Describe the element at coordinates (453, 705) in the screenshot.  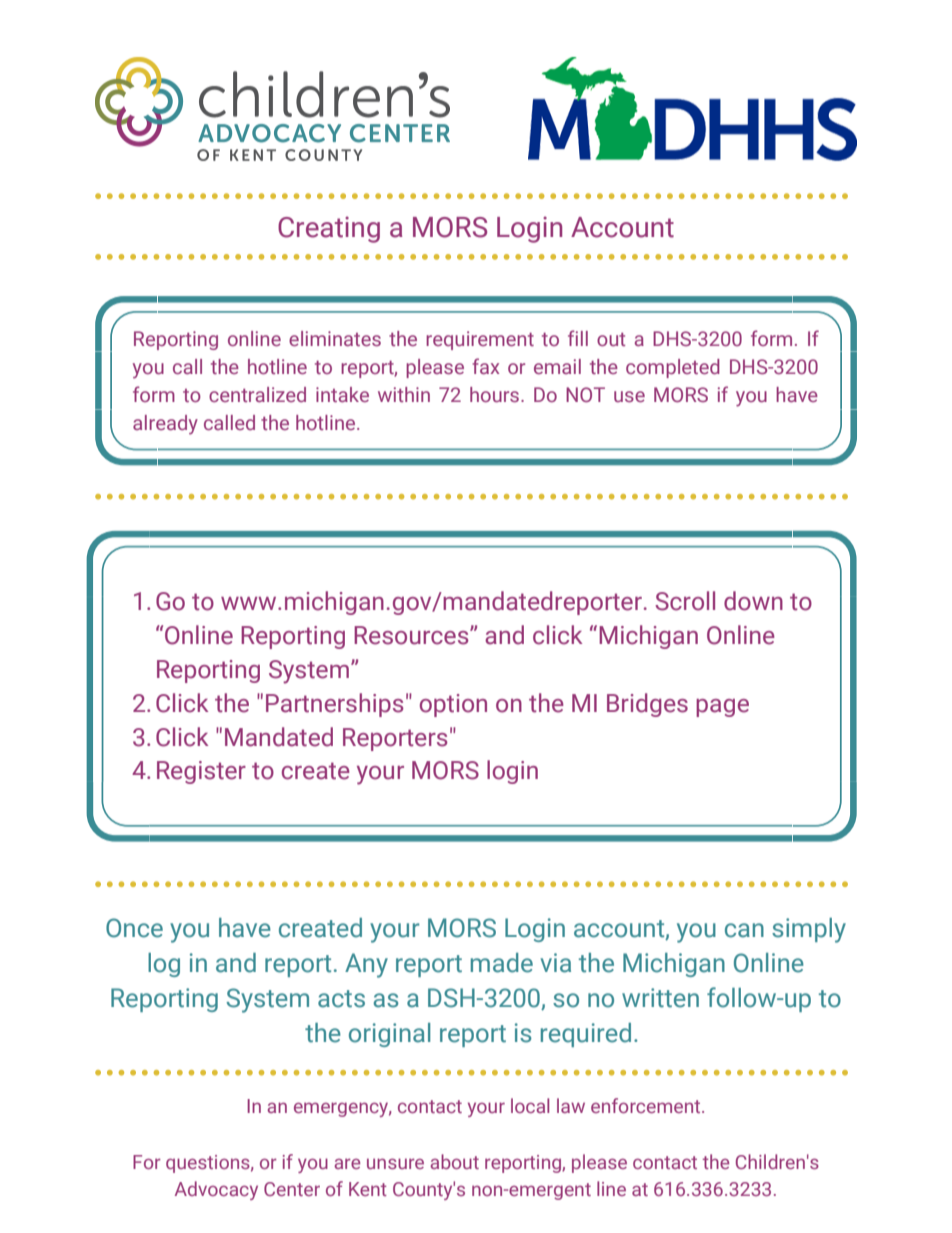
I see `option` at that location.
